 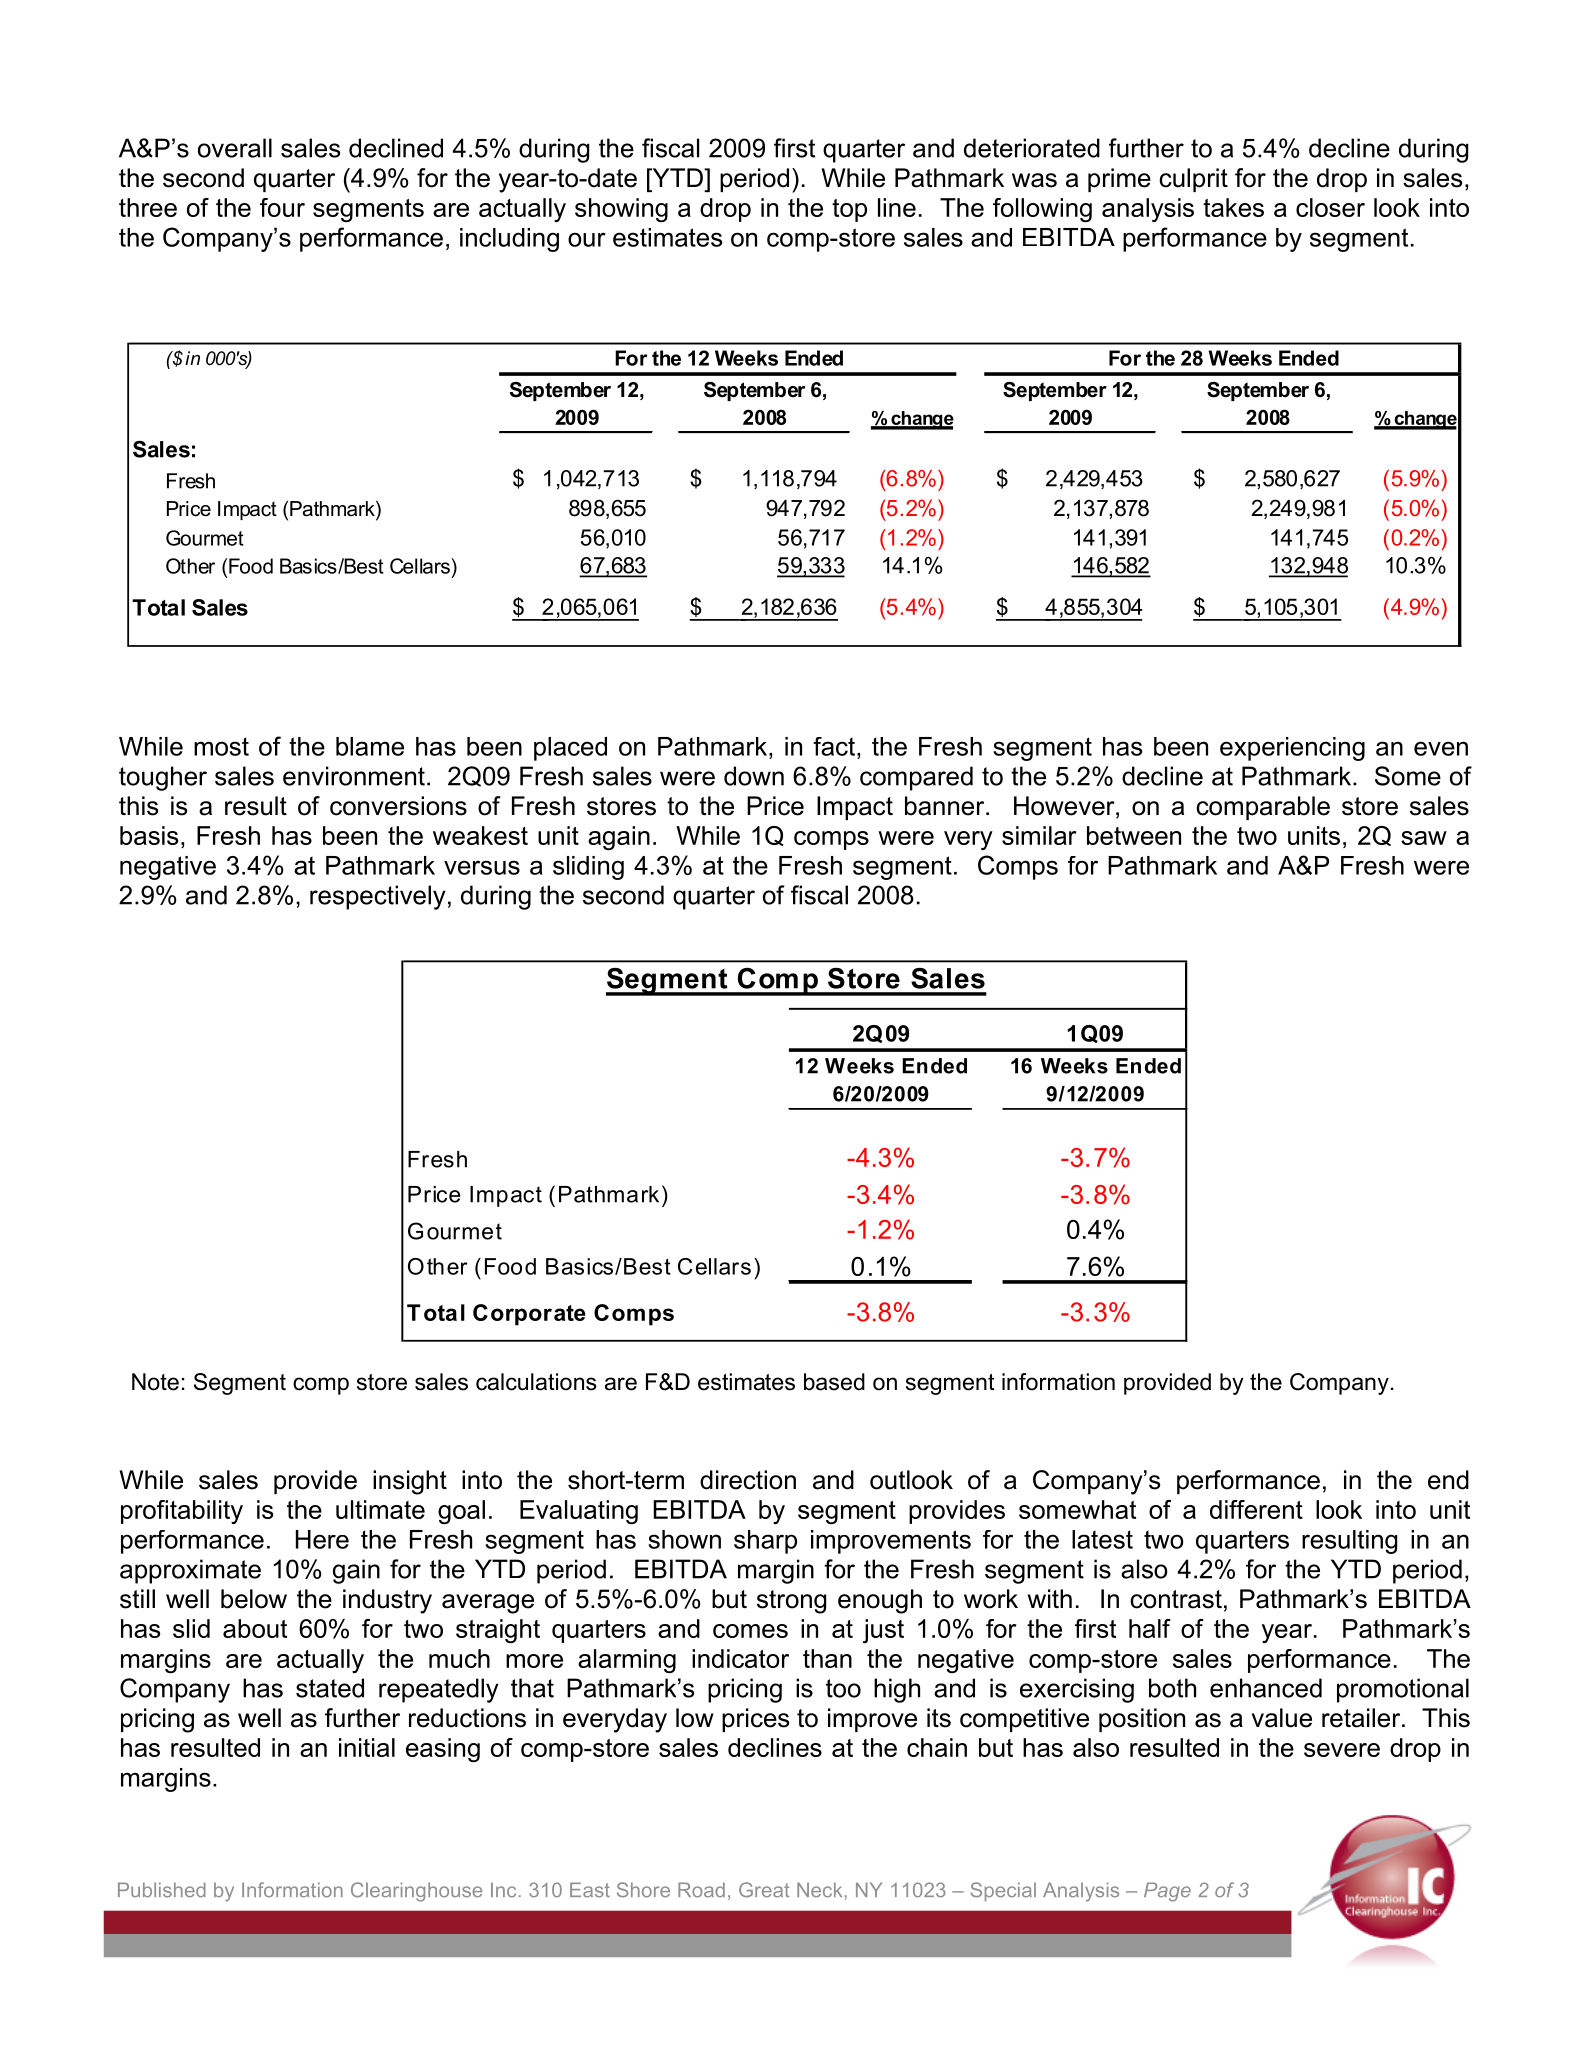 What do you see at coordinates (1256, 1509) in the screenshot?
I see `different` at bounding box center [1256, 1509].
